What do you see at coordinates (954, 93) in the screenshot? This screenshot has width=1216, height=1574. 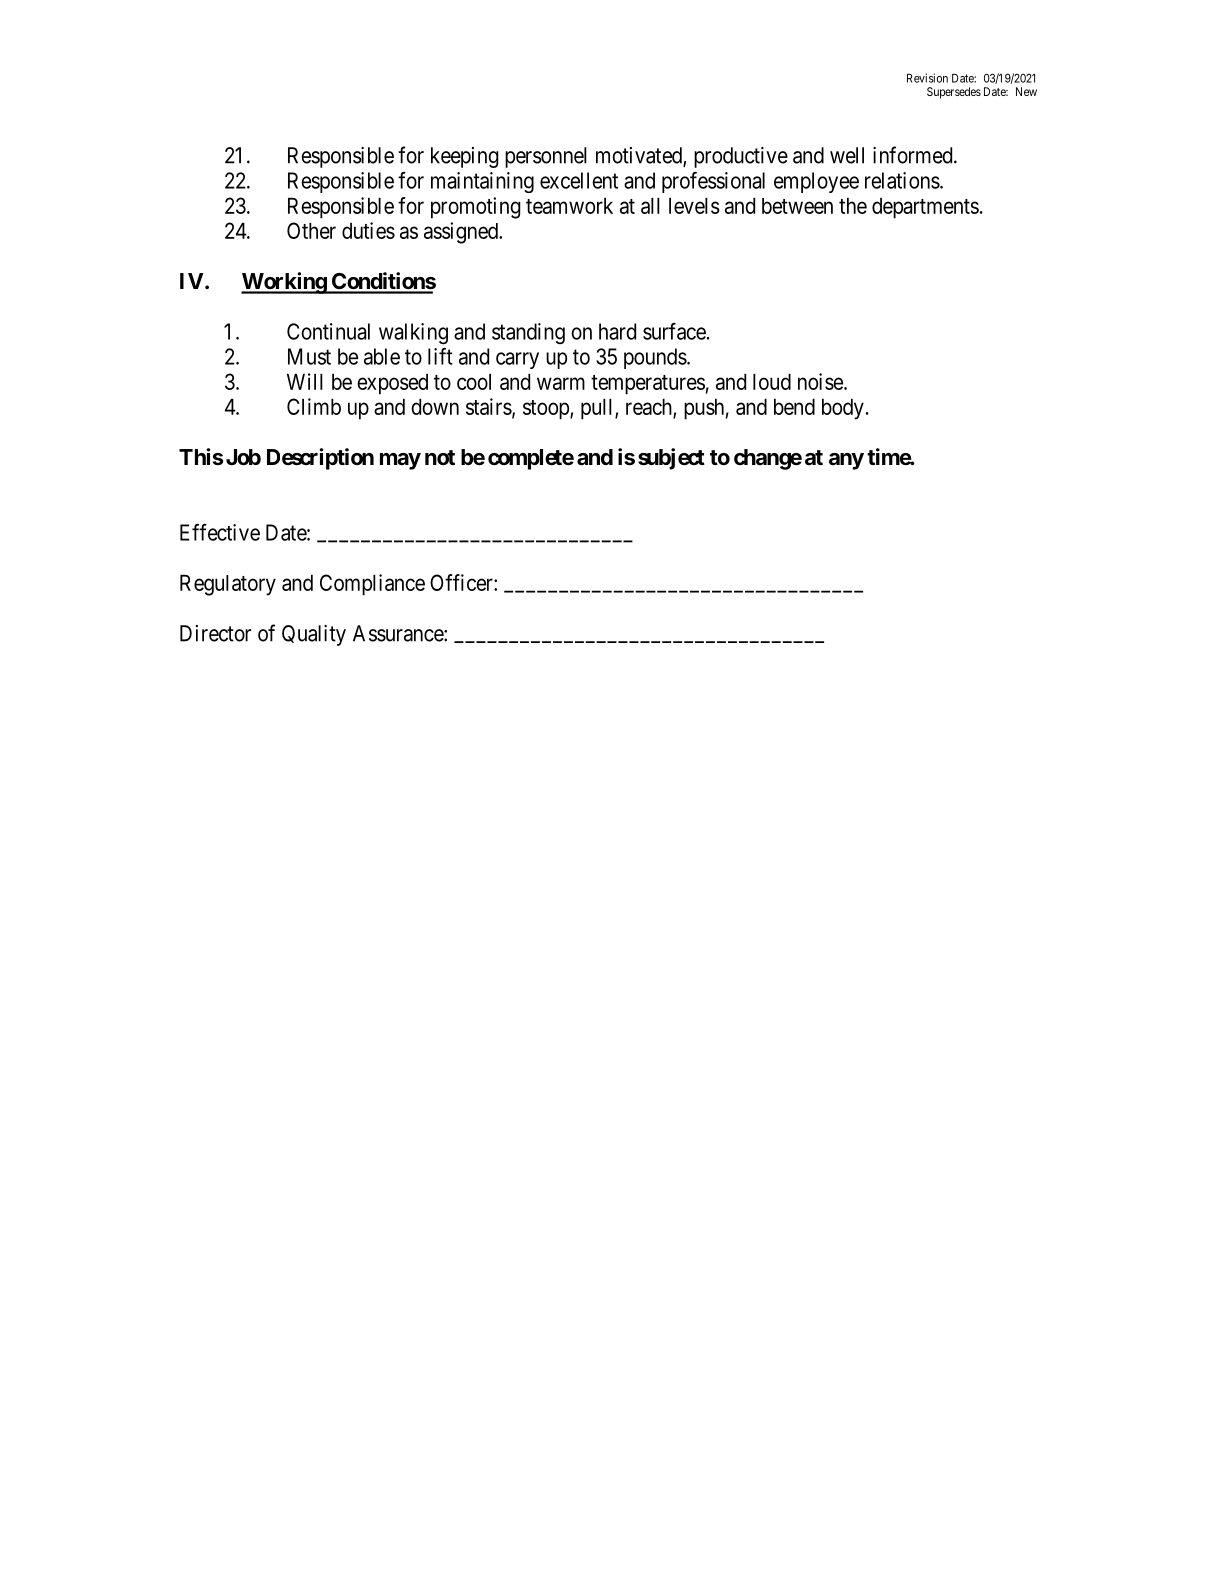 I see `Supersedes` at bounding box center [954, 93].
